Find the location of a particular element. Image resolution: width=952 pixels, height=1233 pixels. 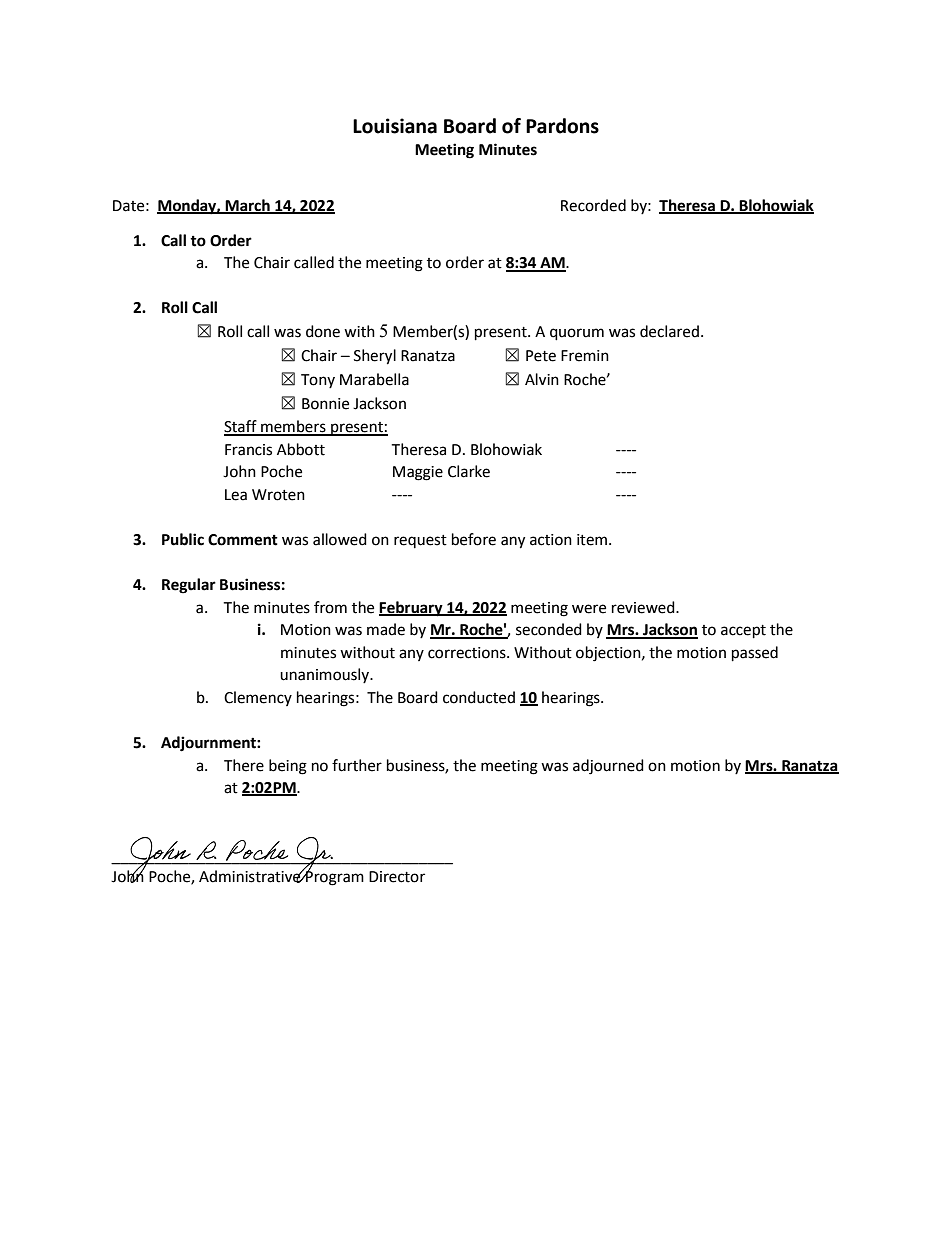

Lea is located at coordinates (236, 495).
